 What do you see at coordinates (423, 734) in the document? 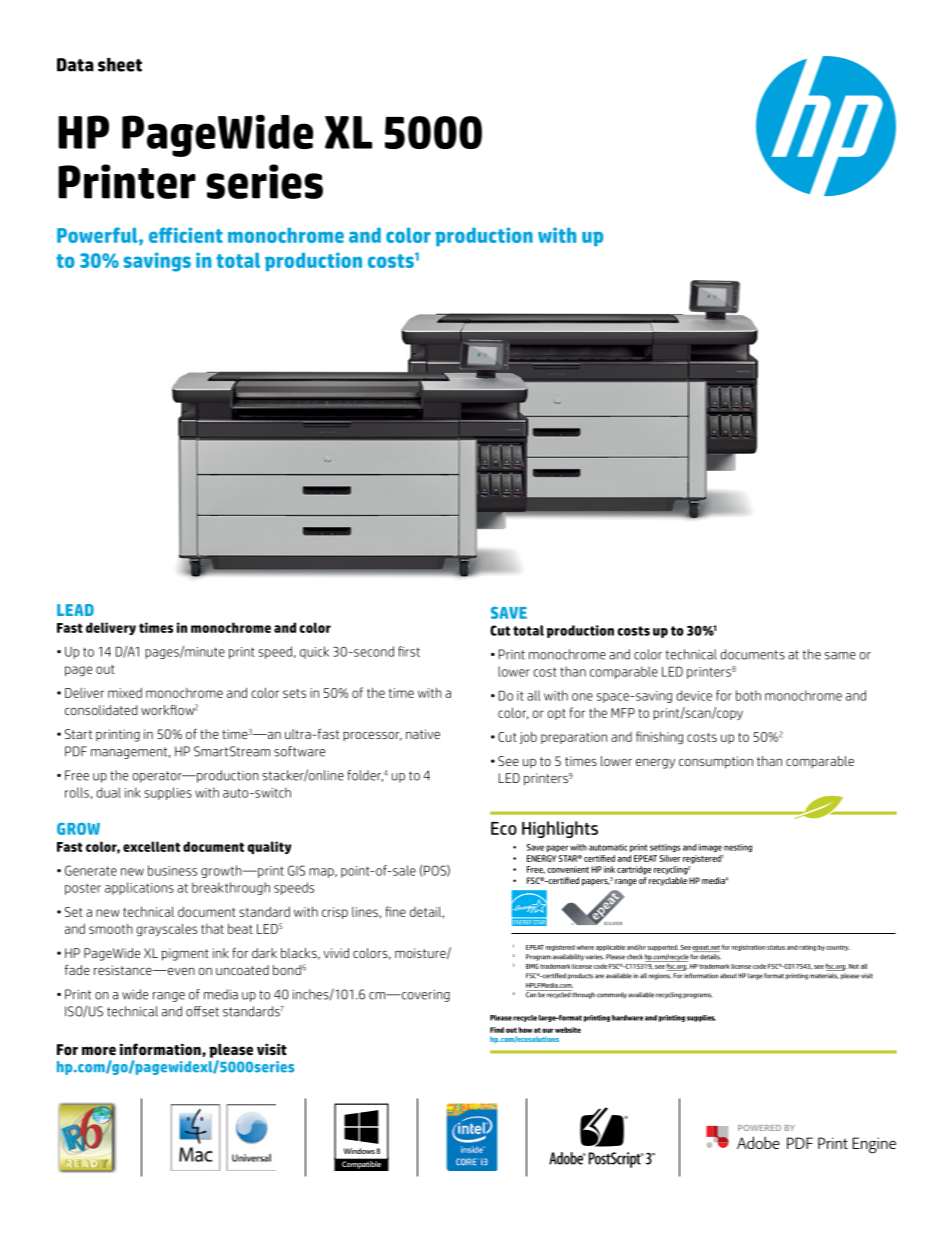
I see `native` at bounding box center [423, 734].
